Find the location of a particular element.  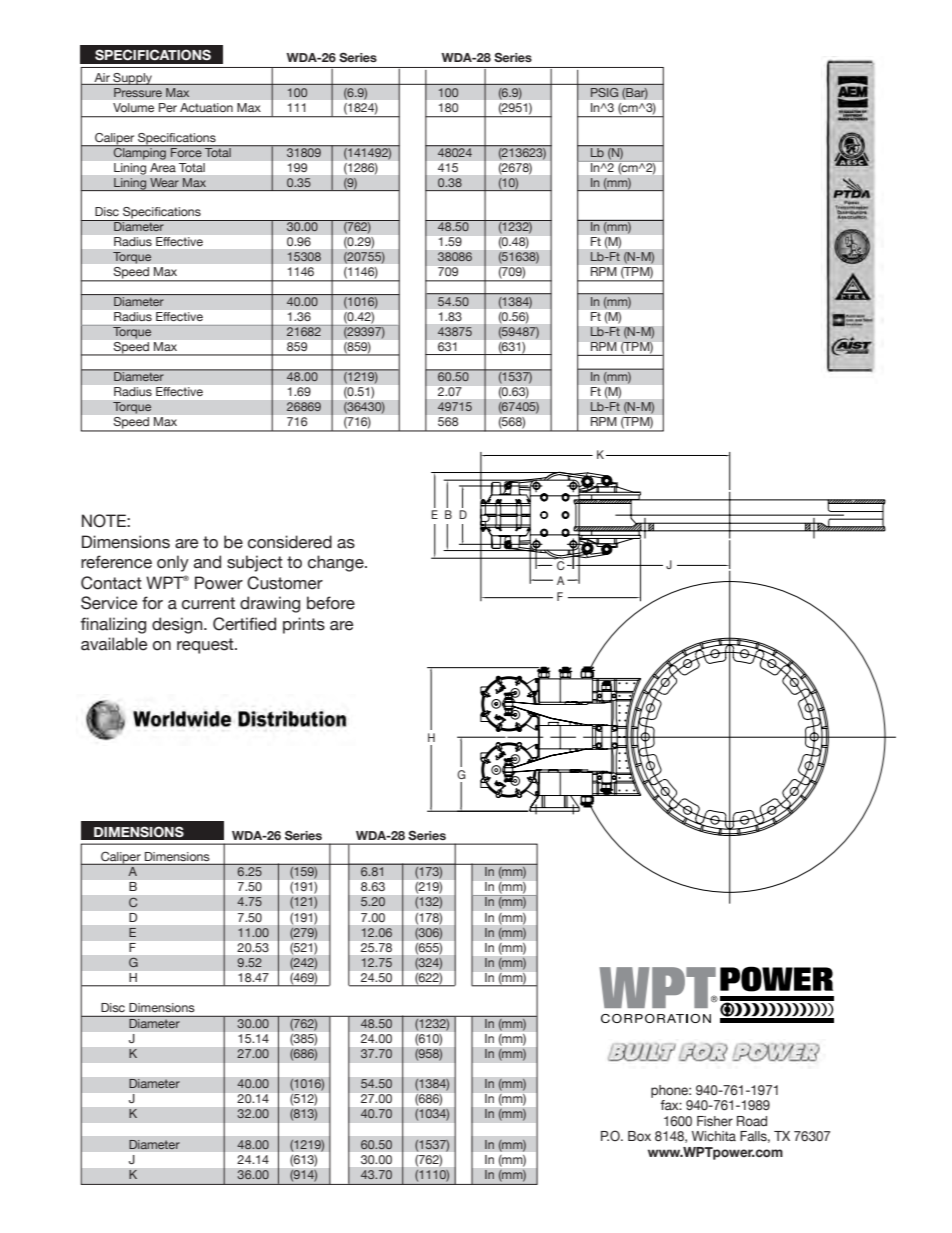

only is located at coordinates (173, 563).
